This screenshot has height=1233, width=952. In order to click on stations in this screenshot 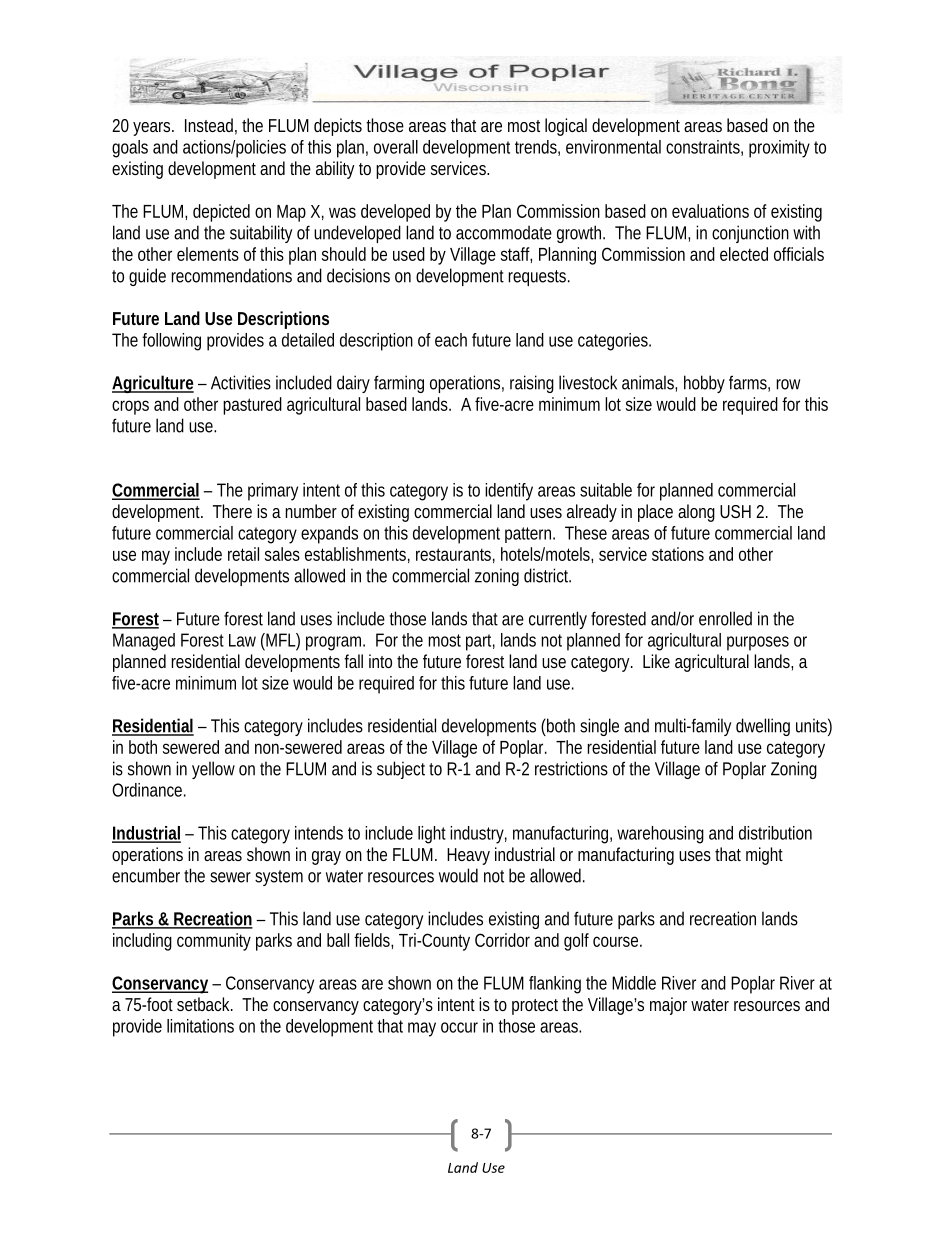, I will do `click(678, 554)`.
